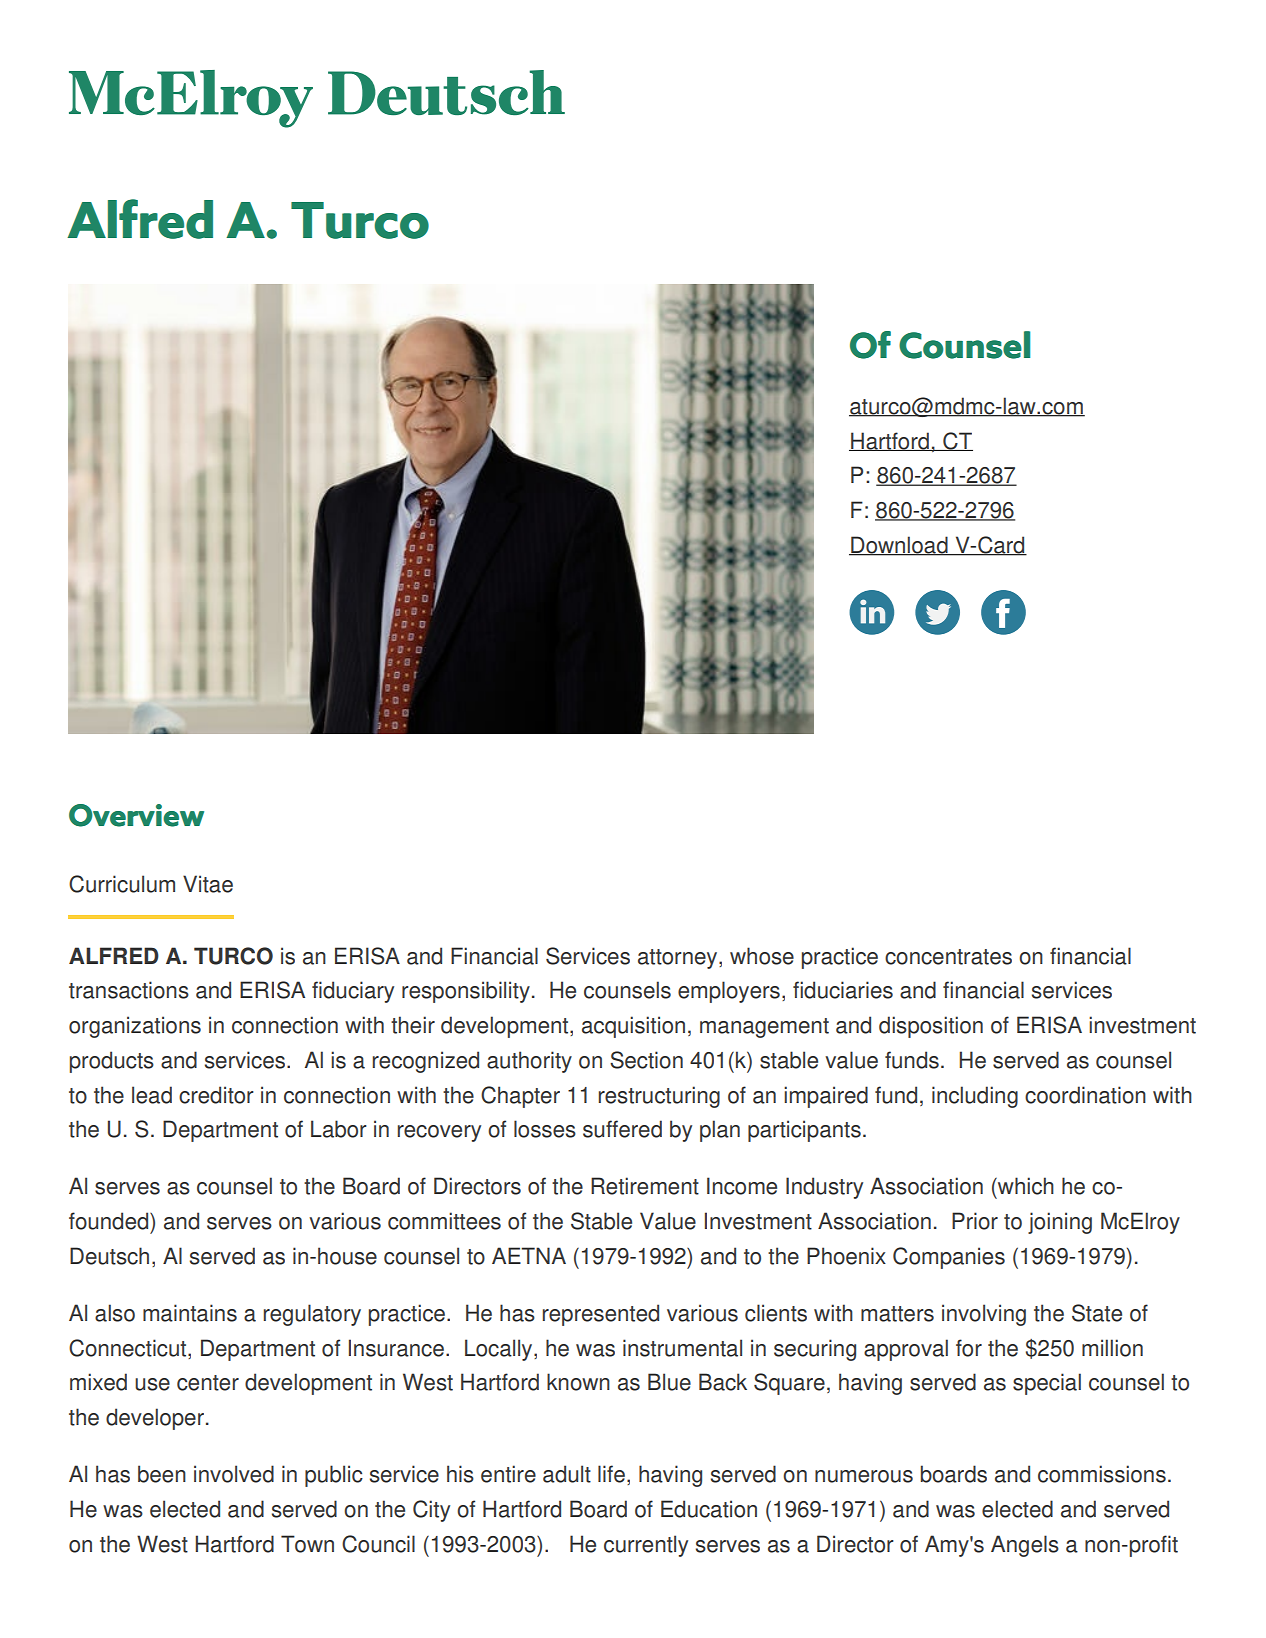 The image size is (1266, 1638). What do you see at coordinates (234, 1474) in the image?
I see `involved` at bounding box center [234, 1474].
